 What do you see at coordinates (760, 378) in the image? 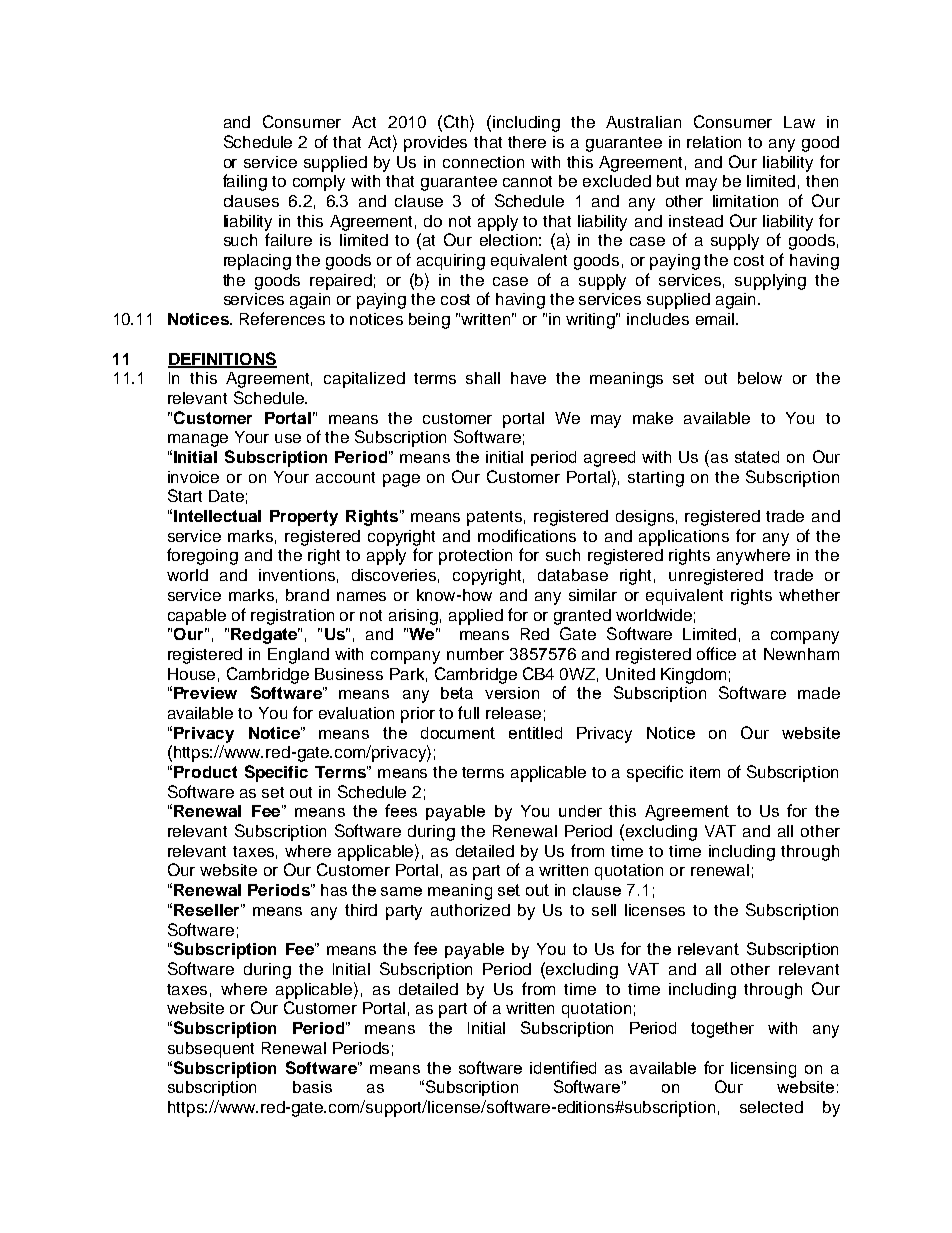
I see `below` at bounding box center [760, 378].
